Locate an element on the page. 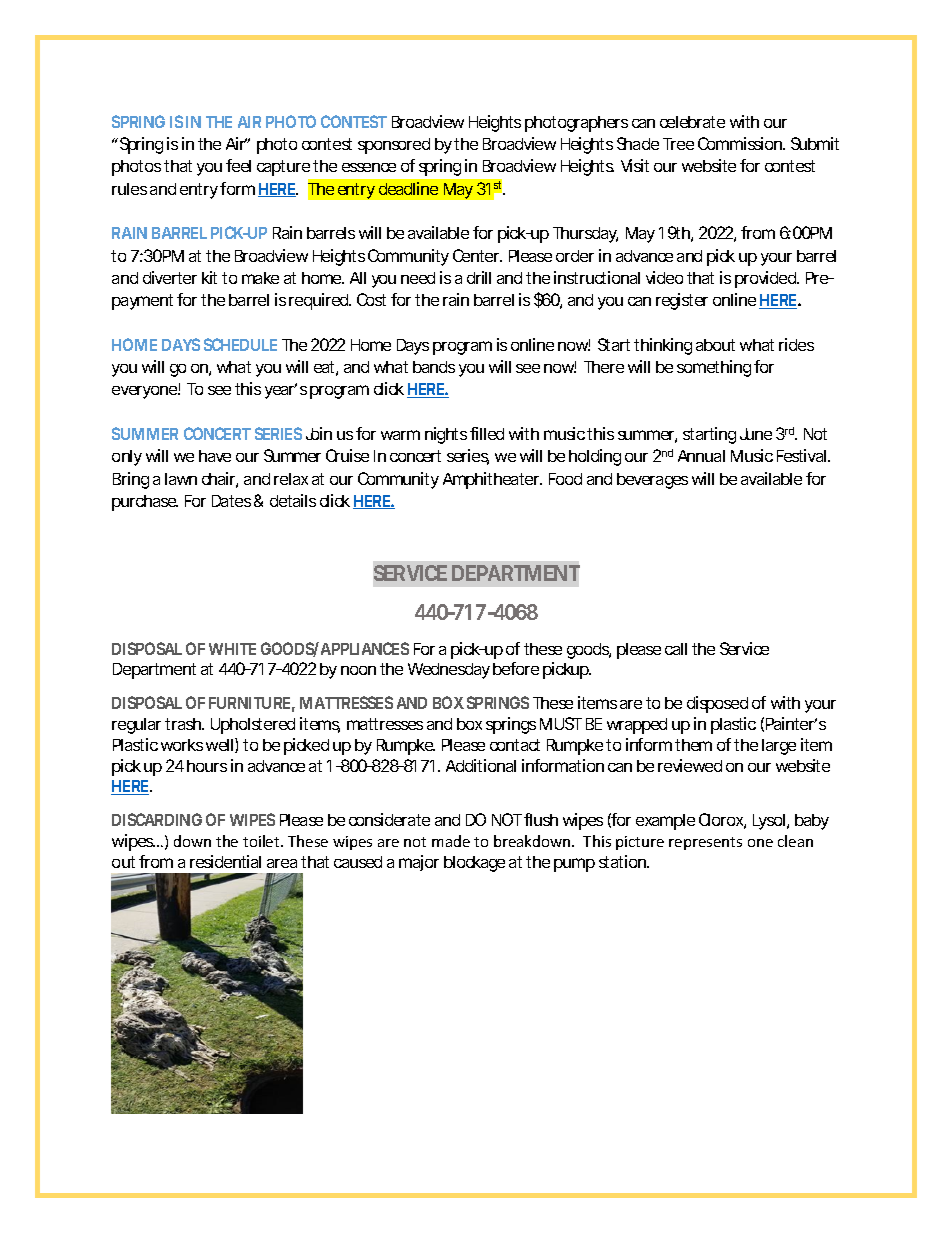 This document has width=952, height=1233. residential is located at coordinates (225, 861).
